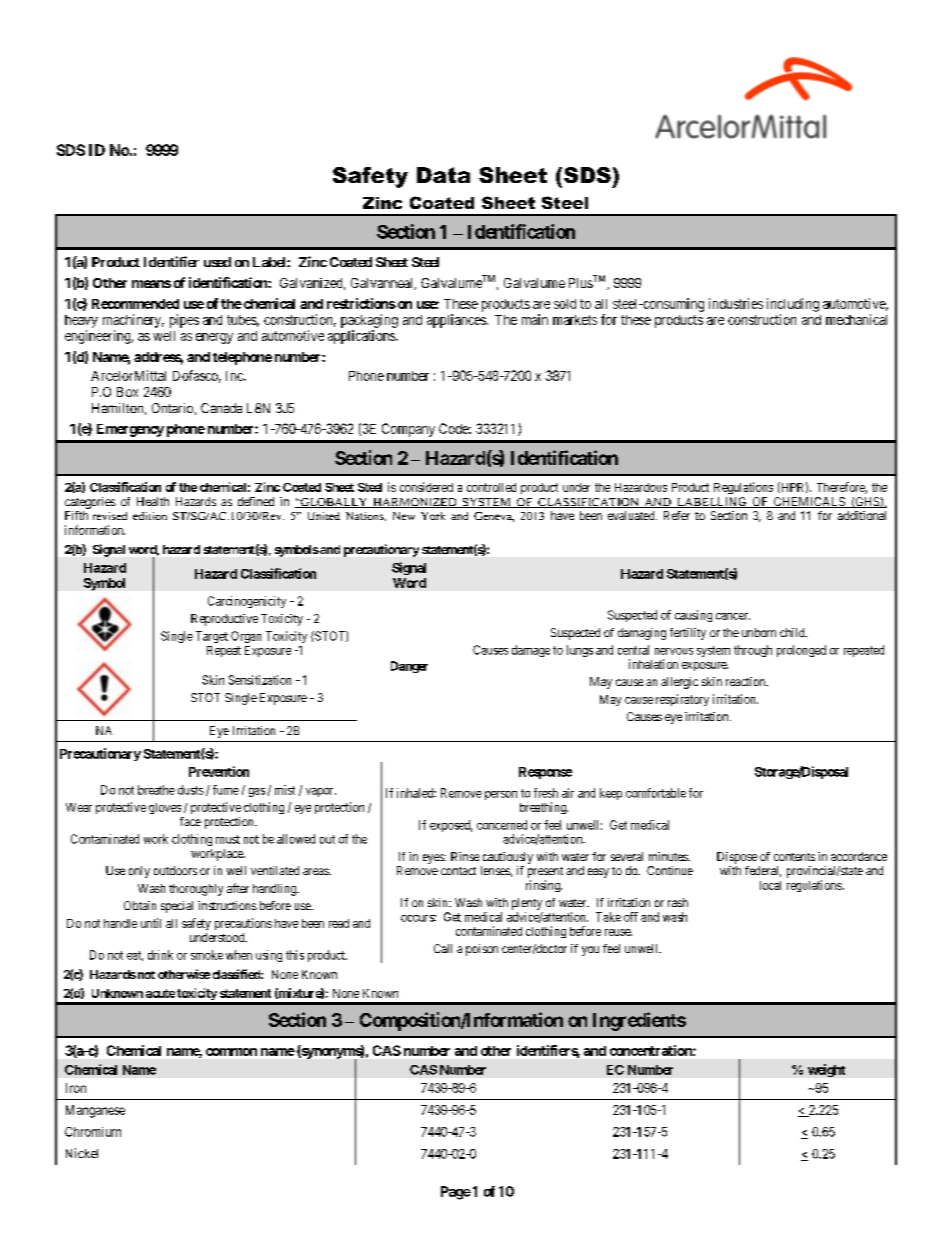 The width and height of the image is (952, 1233). I want to click on used, so click(217, 262).
